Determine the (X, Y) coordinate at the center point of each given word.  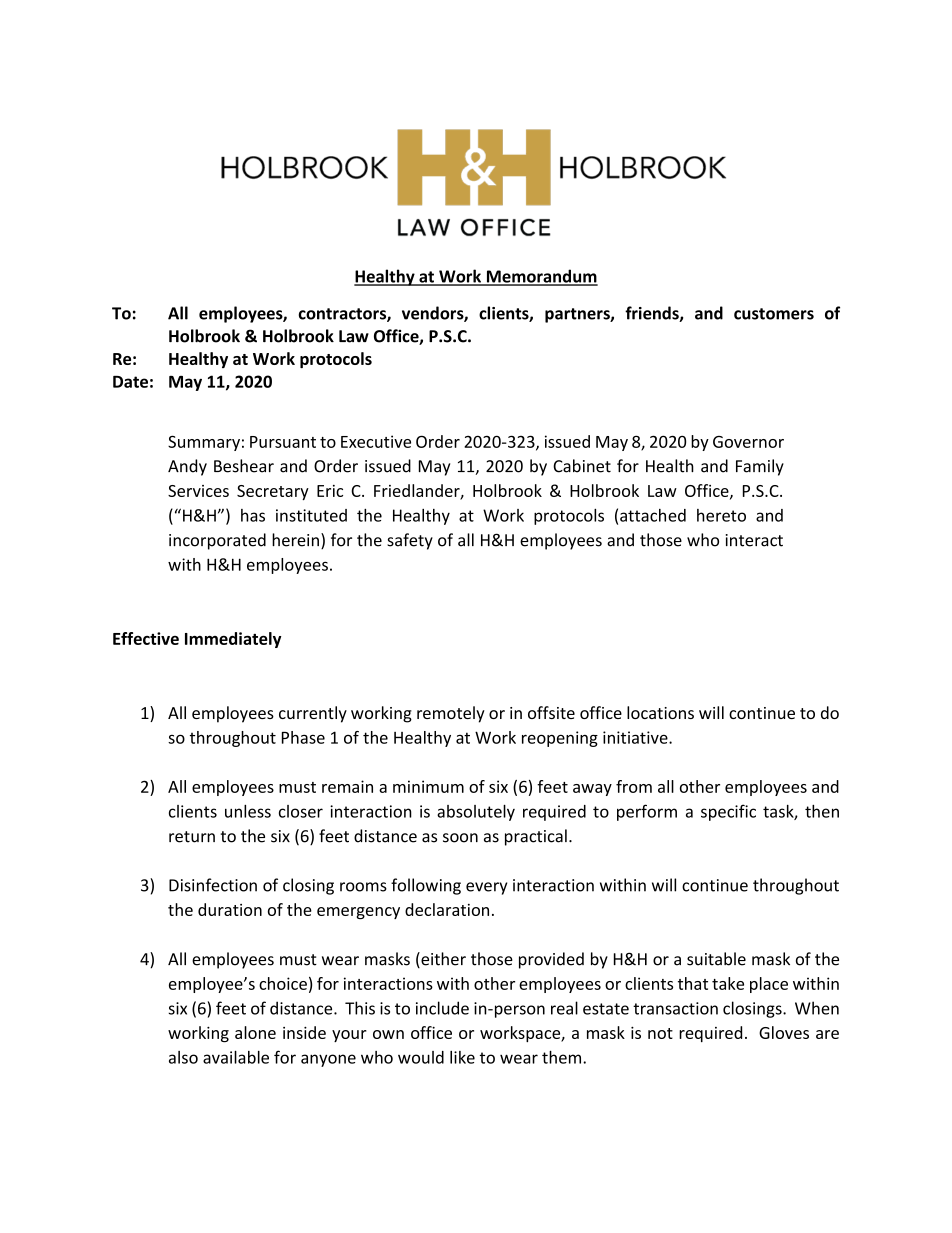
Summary (204, 443)
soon (460, 838)
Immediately (233, 640)
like (462, 1057)
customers (774, 314)
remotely (451, 714)
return (192, 837)
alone (255, 1032)
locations (660, 712)
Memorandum (541, 277)
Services (198, 491)
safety (410, 541)
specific (728, 812)
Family (760, 467)
